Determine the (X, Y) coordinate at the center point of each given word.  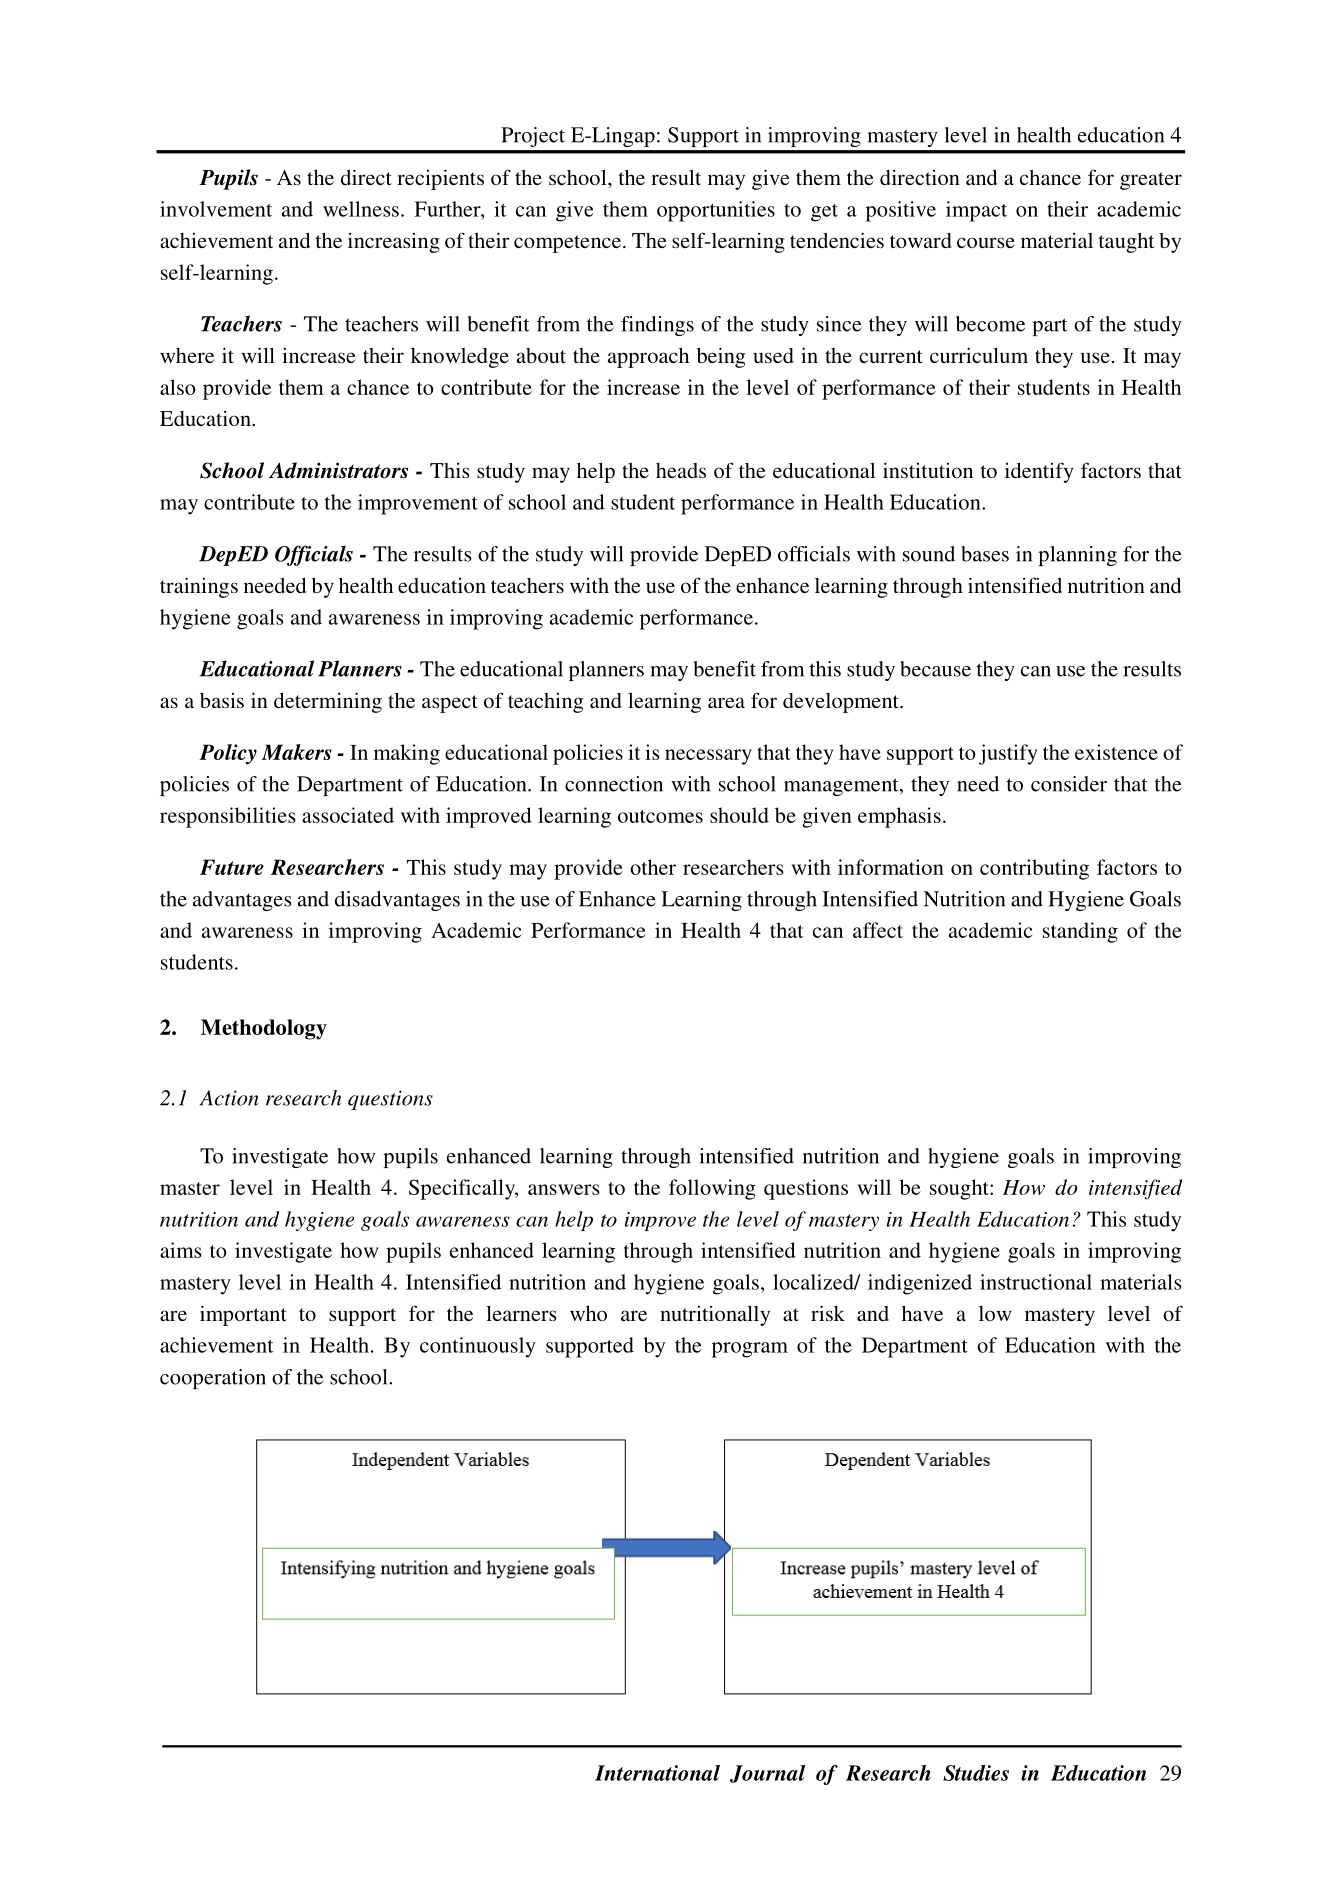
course (986, 242)
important (243, 1315)
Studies (976, 1773)
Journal (767, 1774)
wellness (361, 209)
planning (1077, 556)
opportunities (716, 211)
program (750, 1350)
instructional (1036, 1282)
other (653, 867)
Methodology (264, 1029)
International (657, 1773)
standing (1080, 932)
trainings (199, 587)
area (726, 702)
